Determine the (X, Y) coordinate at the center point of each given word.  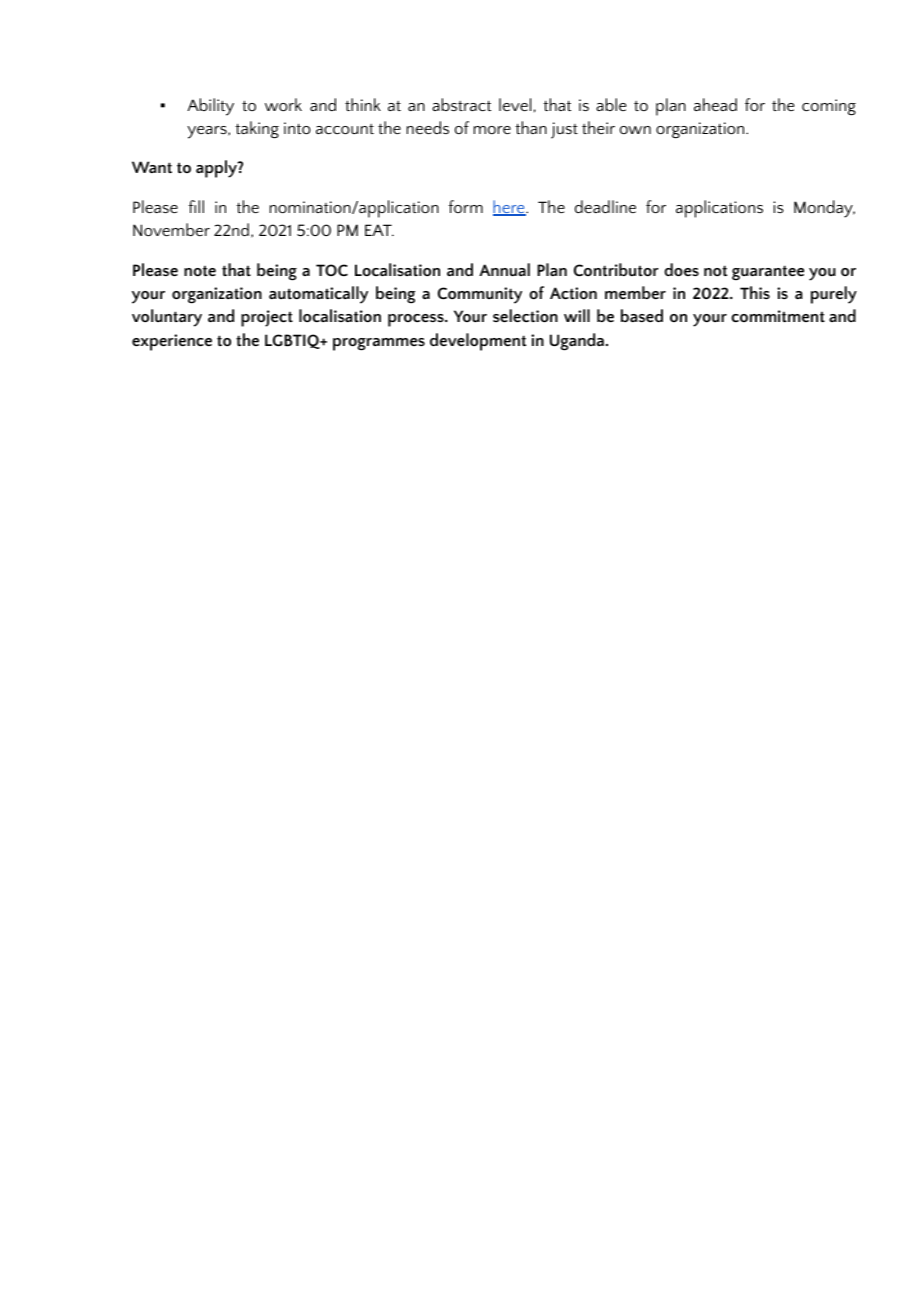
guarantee (768, 273)
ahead (715, 104)
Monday (824, 209)
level (515, 104)
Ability (210, 107)
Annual (504, 269)
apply (217, 169)
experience (172, 342)
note (200, 271)
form (465, 206)
